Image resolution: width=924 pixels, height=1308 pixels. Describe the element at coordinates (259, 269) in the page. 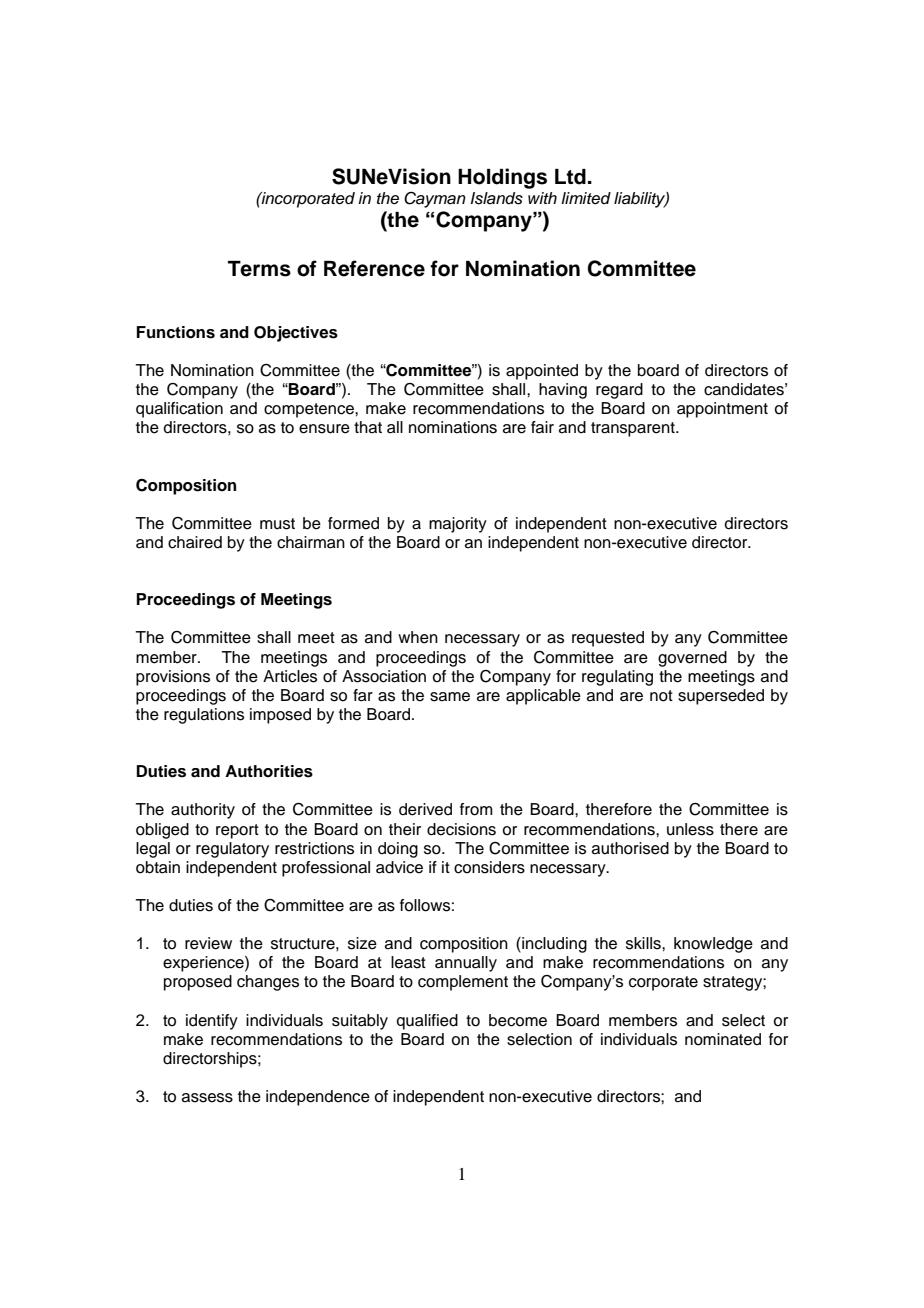

I see `Terms` at that location.
